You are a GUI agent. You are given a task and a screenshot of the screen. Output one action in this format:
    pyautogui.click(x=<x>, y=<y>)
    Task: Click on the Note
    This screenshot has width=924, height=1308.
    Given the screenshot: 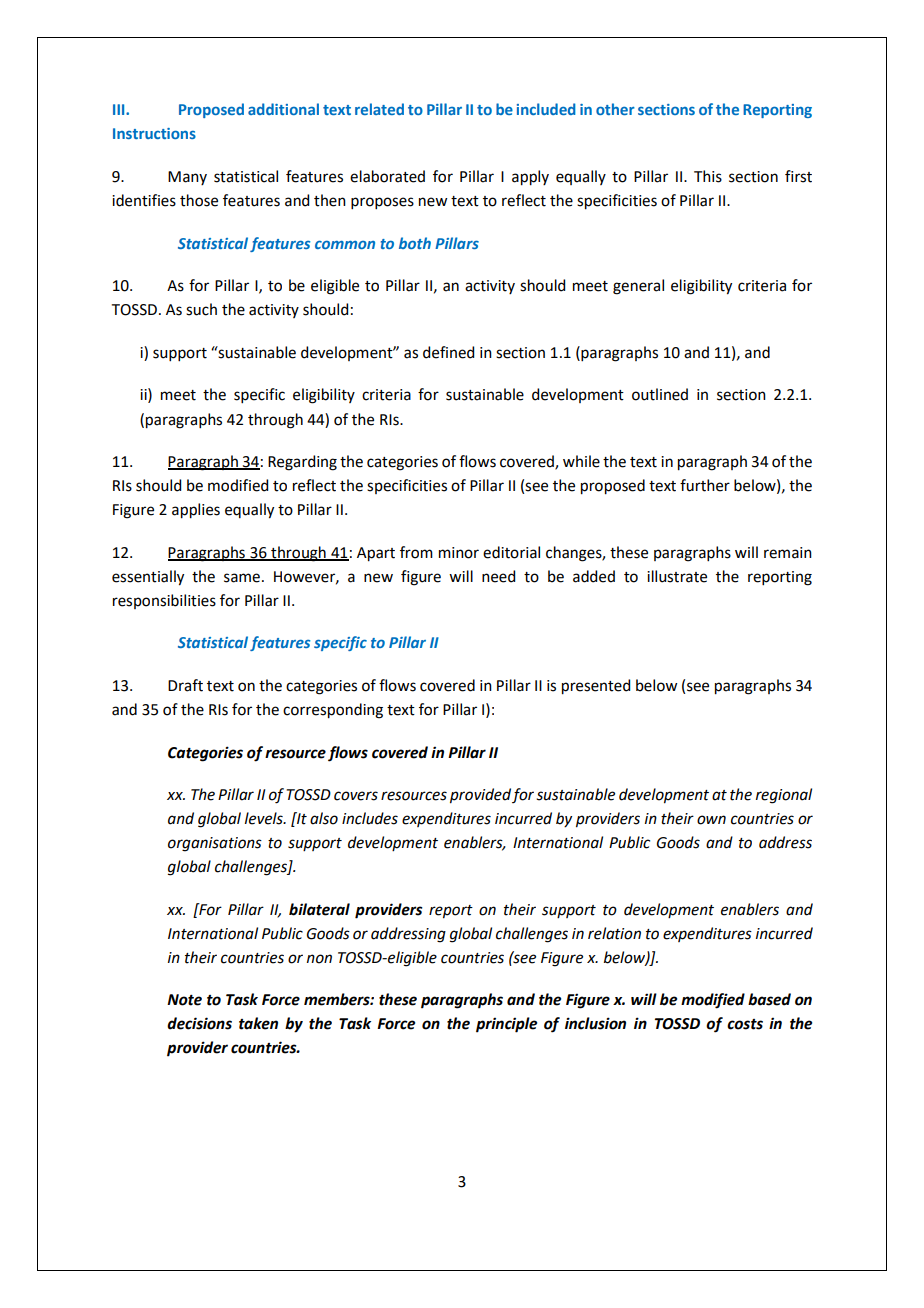 What is the action you would take?
    pyautogui.click(x=184, y=1000)
